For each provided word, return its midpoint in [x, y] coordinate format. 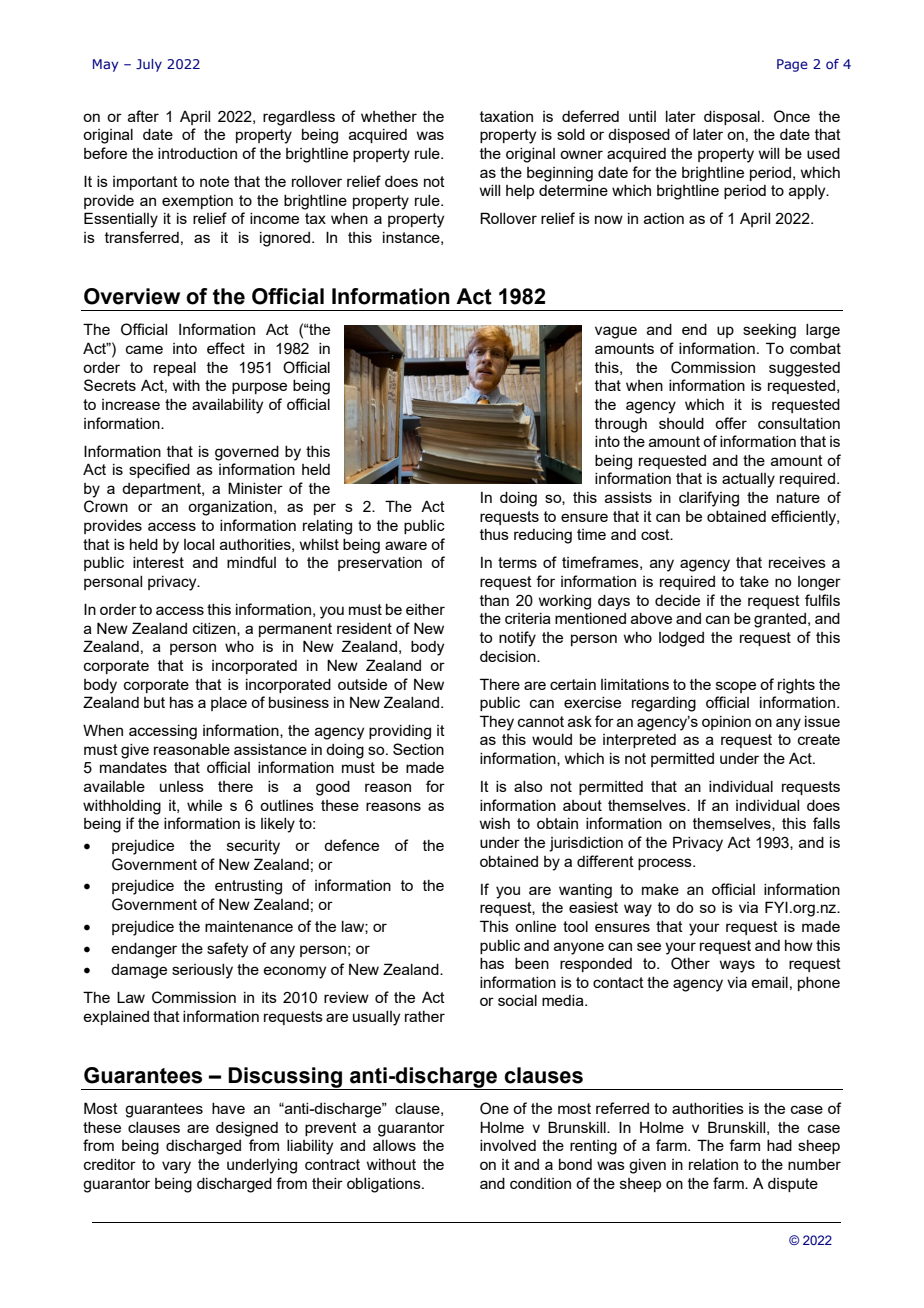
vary [176, 1167]
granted [780, 620]
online [535, 926]
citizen [215, 629]
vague [616, 332]
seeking [769, 331]
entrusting [248, 887]
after [143, 116]
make [660, 889]
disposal [732, 118]
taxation [506, 116]
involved [508, 1145]
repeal [175, 369]
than [494, 600]
